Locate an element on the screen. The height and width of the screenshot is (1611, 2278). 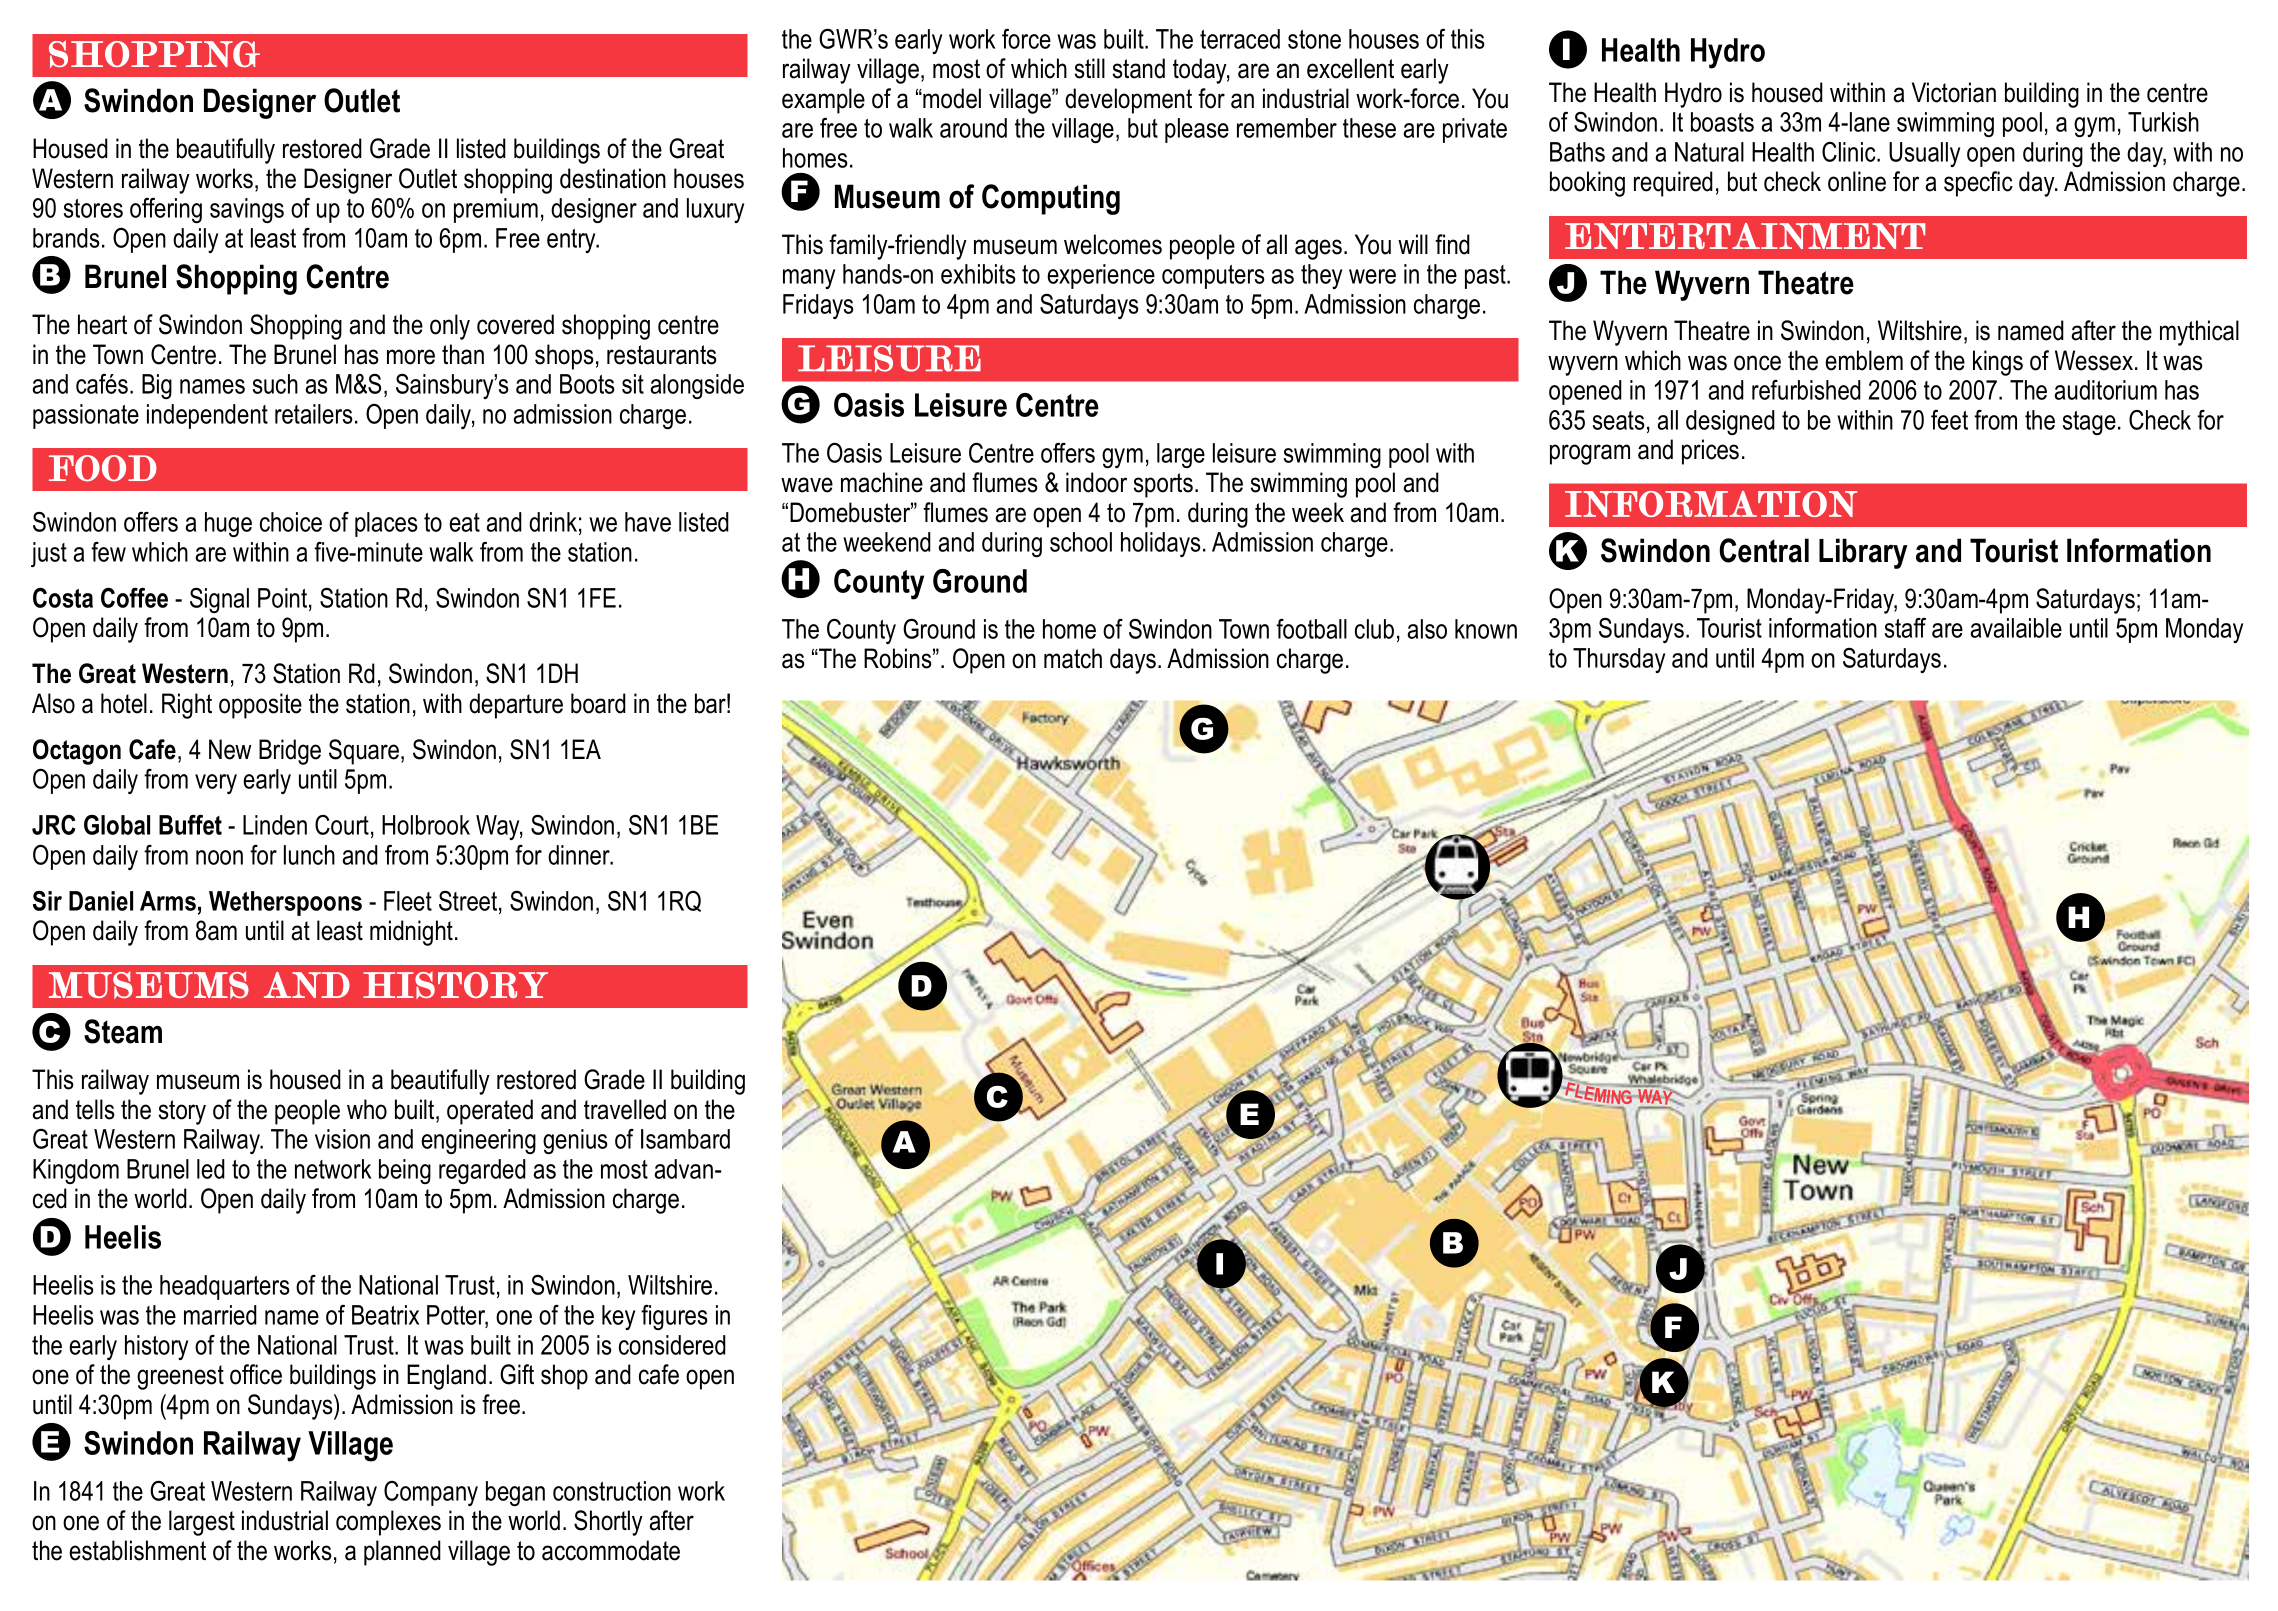
Linden is located at coordinates (275, 825).
